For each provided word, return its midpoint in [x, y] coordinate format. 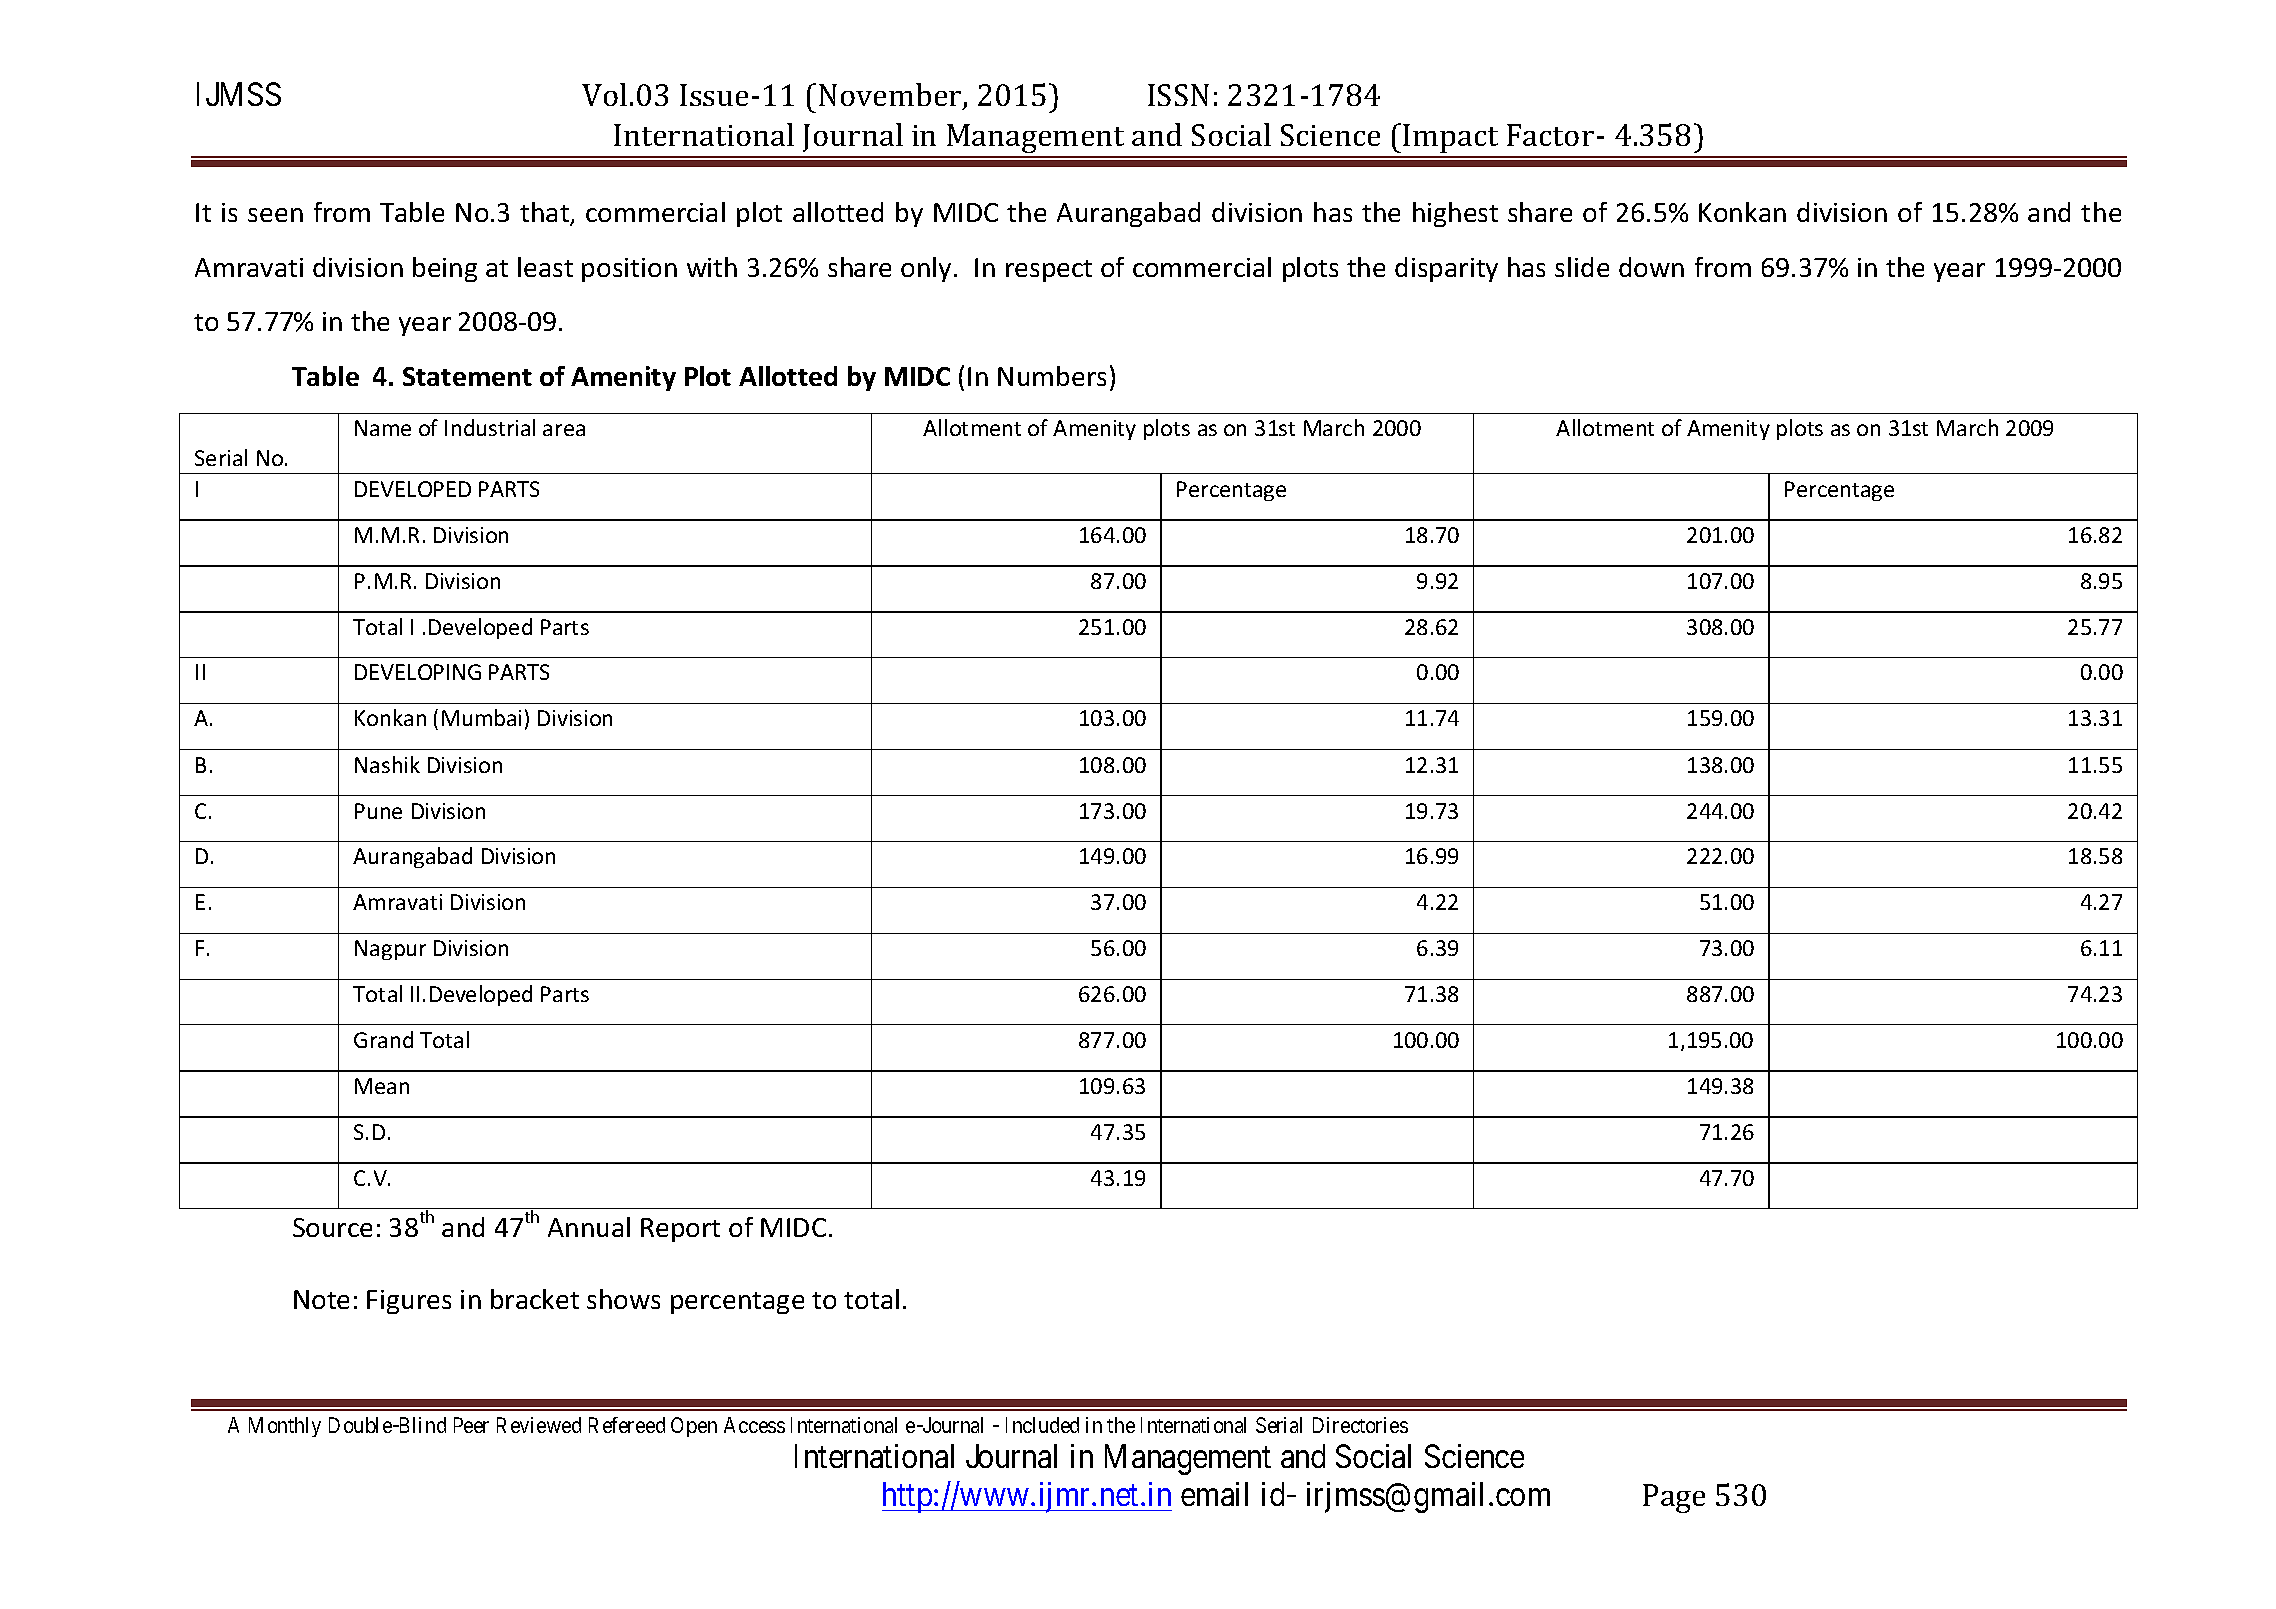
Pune [378, 811]
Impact [1450, 138]
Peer [471, 1425]
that [546, 213]
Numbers [1052, 376]
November [891, 96]
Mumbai [481, 717]
